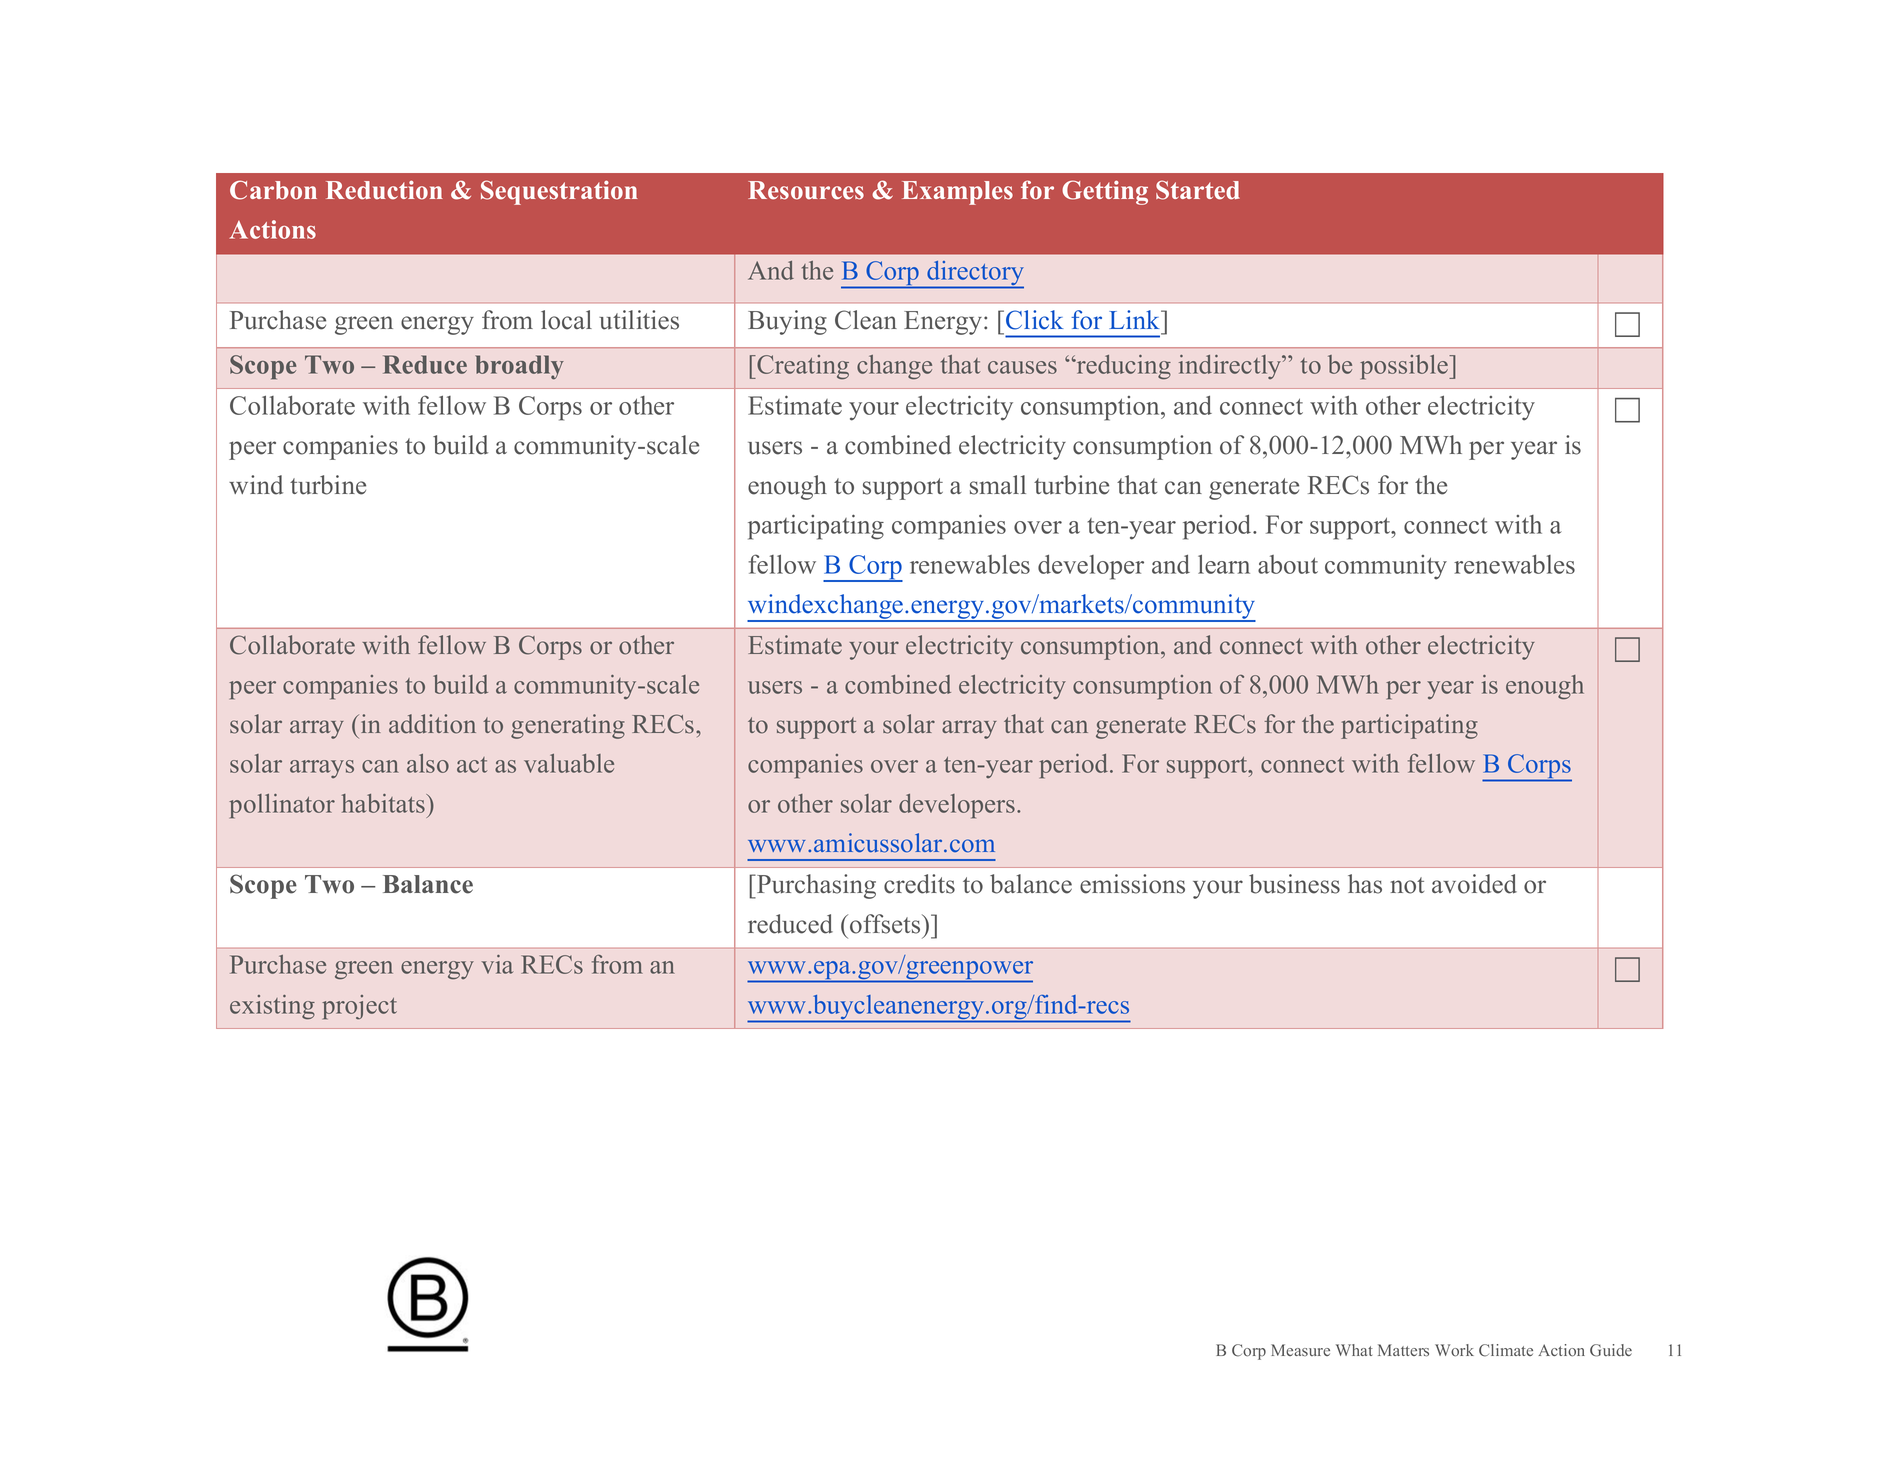  I want to click on project, so click(359, 1007).
